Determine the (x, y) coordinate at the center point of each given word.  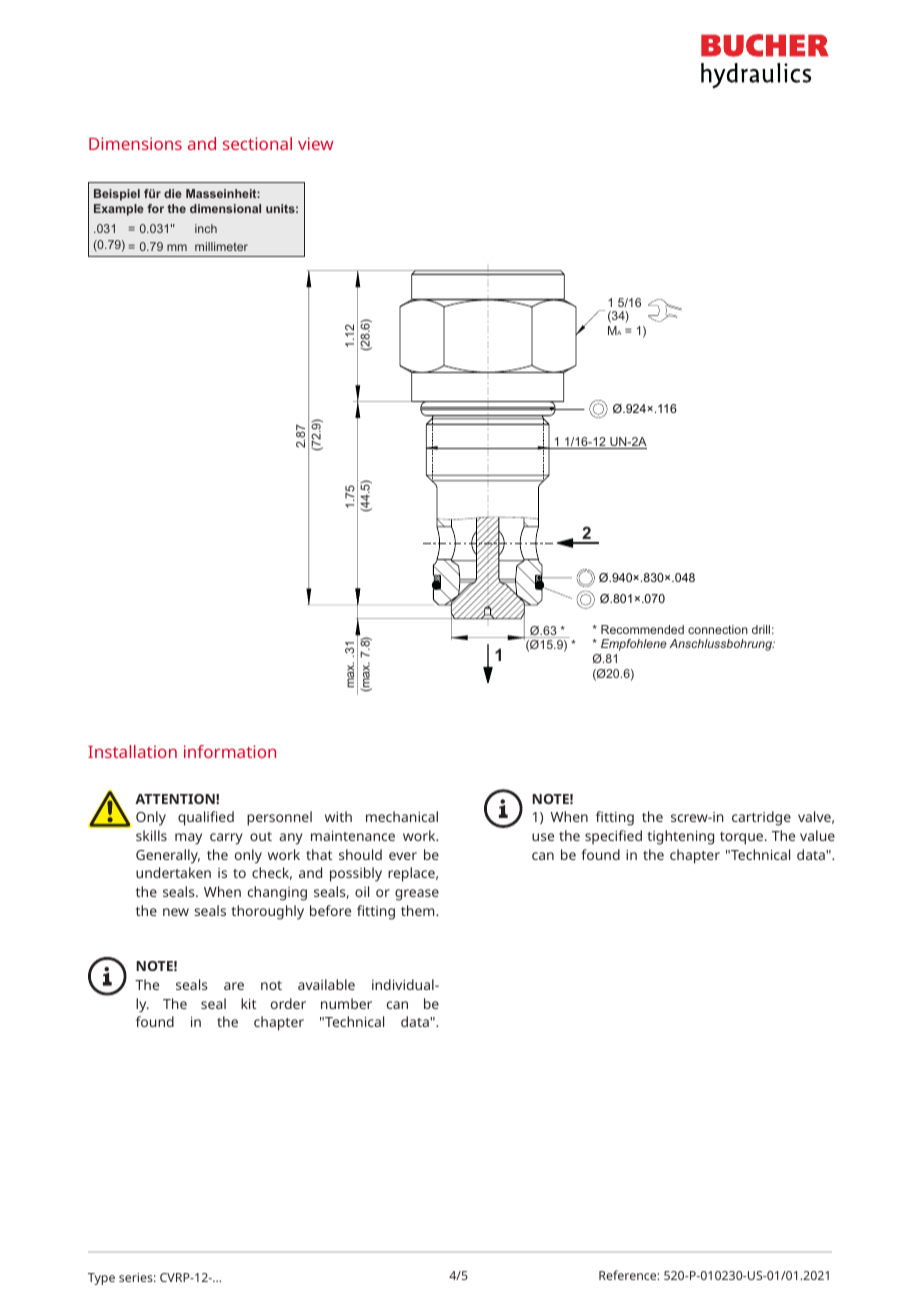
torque (743, 838)
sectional (257, 143)
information (230, 751)
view (316, 143)
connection (718, 629)
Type (101, 1279)
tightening (680, 837)
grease (417, 895)
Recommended (642, 629)
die (173, 193)
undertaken (173, 872)
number (346, 1003)
